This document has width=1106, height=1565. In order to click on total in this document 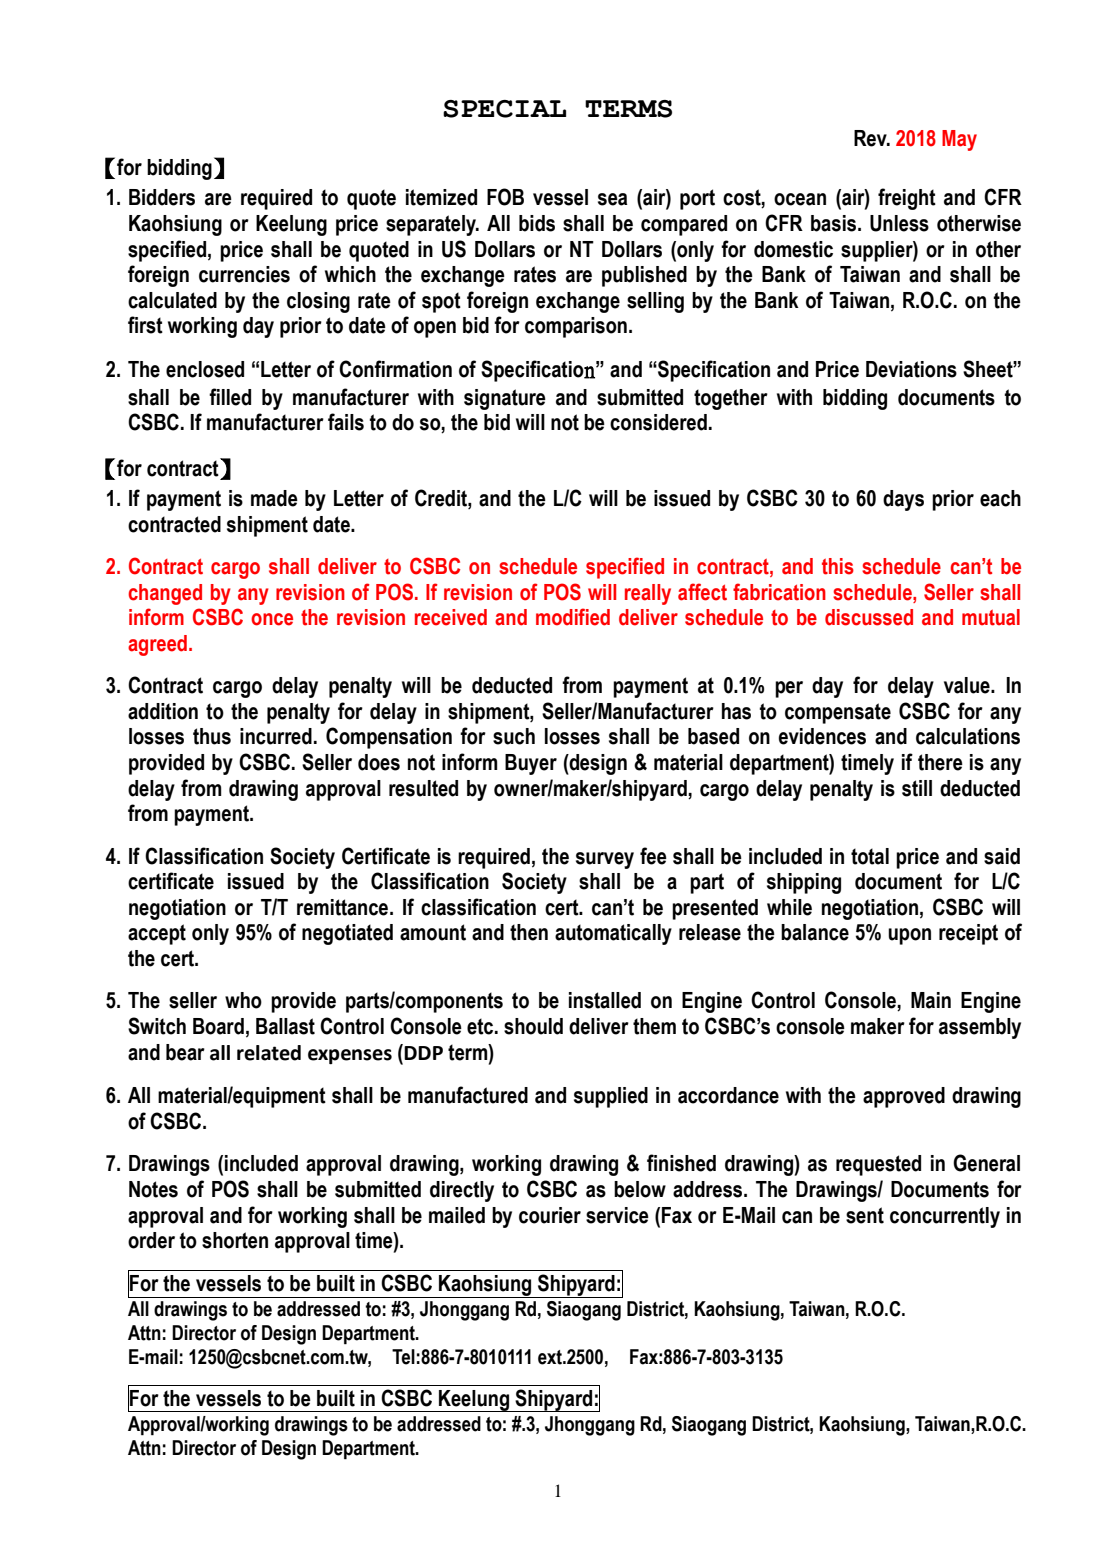, I will do `click(870, 856)`.
